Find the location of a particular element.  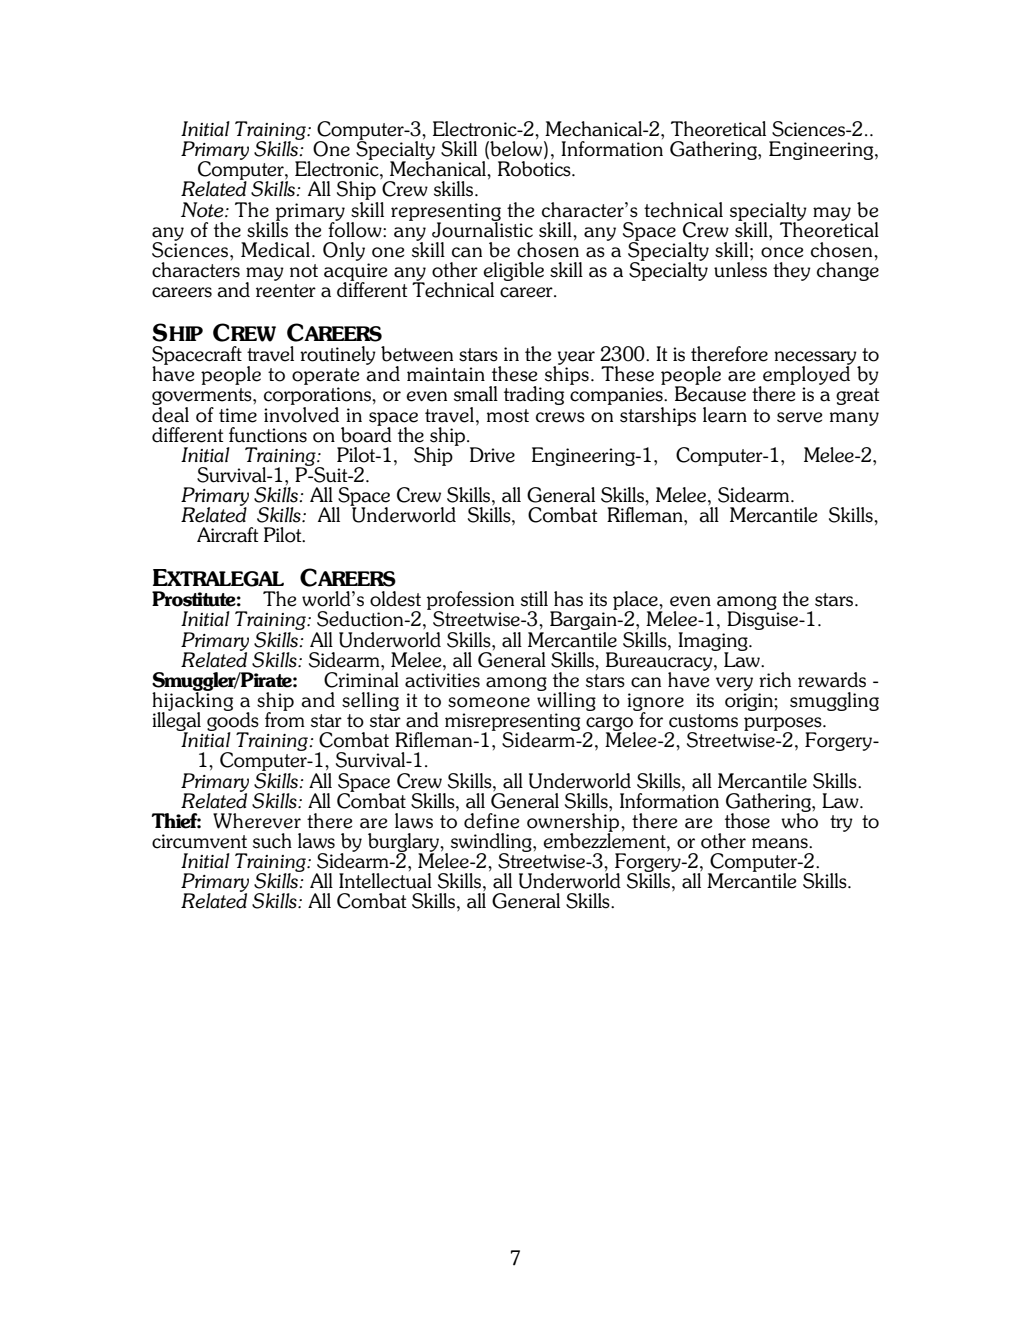

place is located at coordinates (636, 601).
